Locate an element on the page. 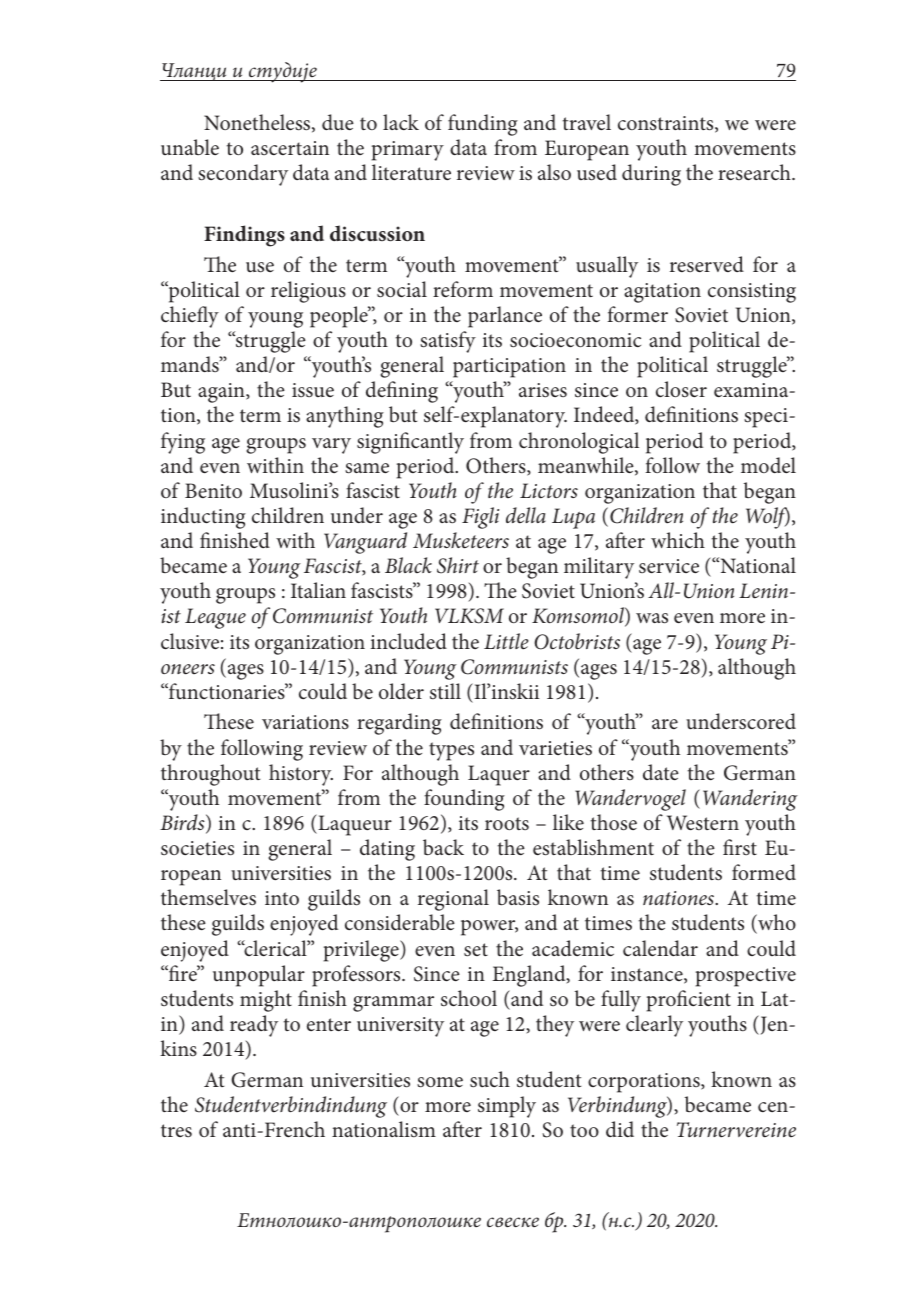 The height and width of the image is (1305, 924). was is located at coordinates (652, 618).
